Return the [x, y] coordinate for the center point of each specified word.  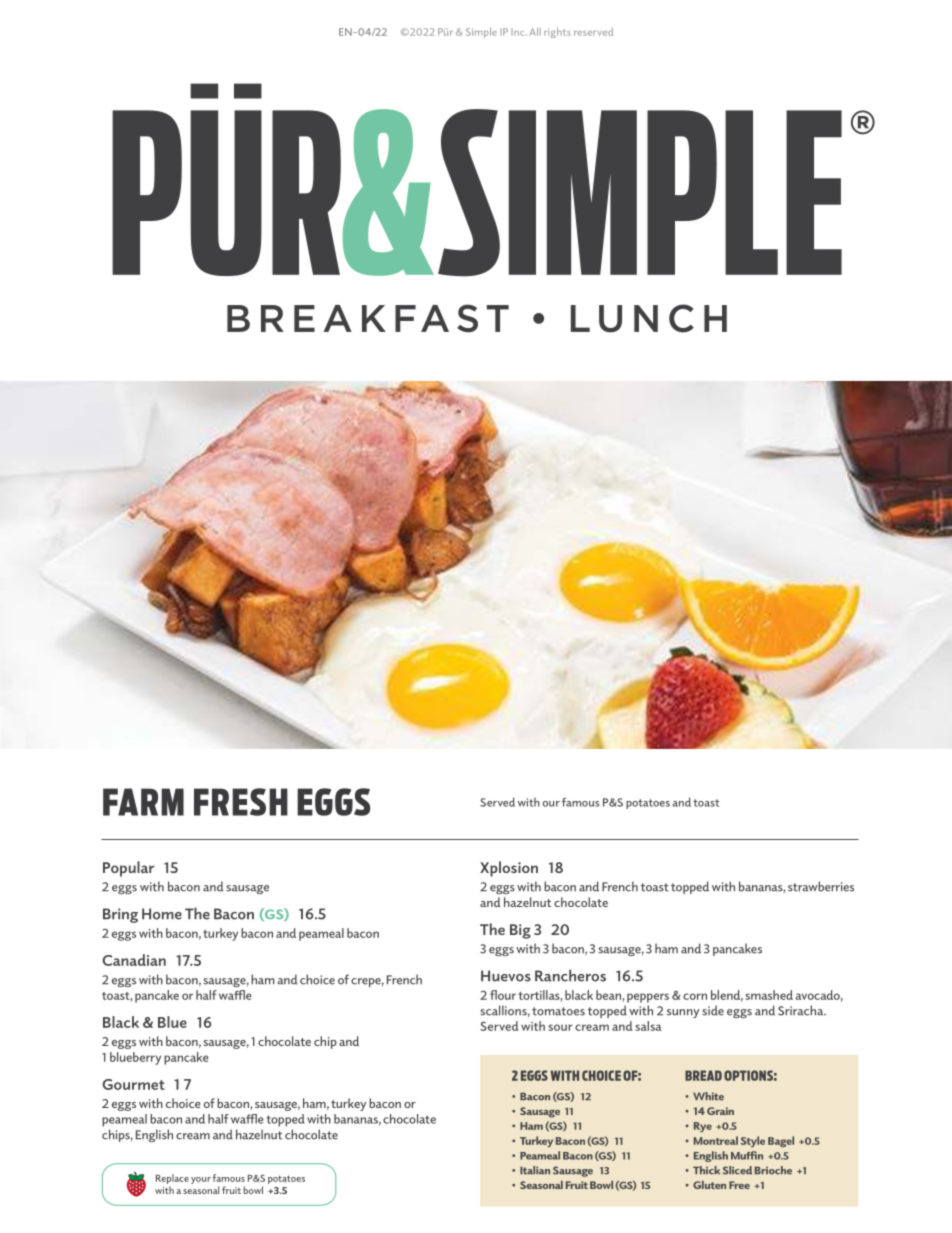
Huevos [506, 976]
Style [753, 1141]
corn [695, 996]
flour [503, 995]
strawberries [821, 886]
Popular [128, 869]
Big [520, 931]
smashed [769, 995]
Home [162, 914]
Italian [535, 1170]
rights [557, 33]
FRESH [241, 802]
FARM [143, 802]
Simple [481, 33]
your [201, 1180]
